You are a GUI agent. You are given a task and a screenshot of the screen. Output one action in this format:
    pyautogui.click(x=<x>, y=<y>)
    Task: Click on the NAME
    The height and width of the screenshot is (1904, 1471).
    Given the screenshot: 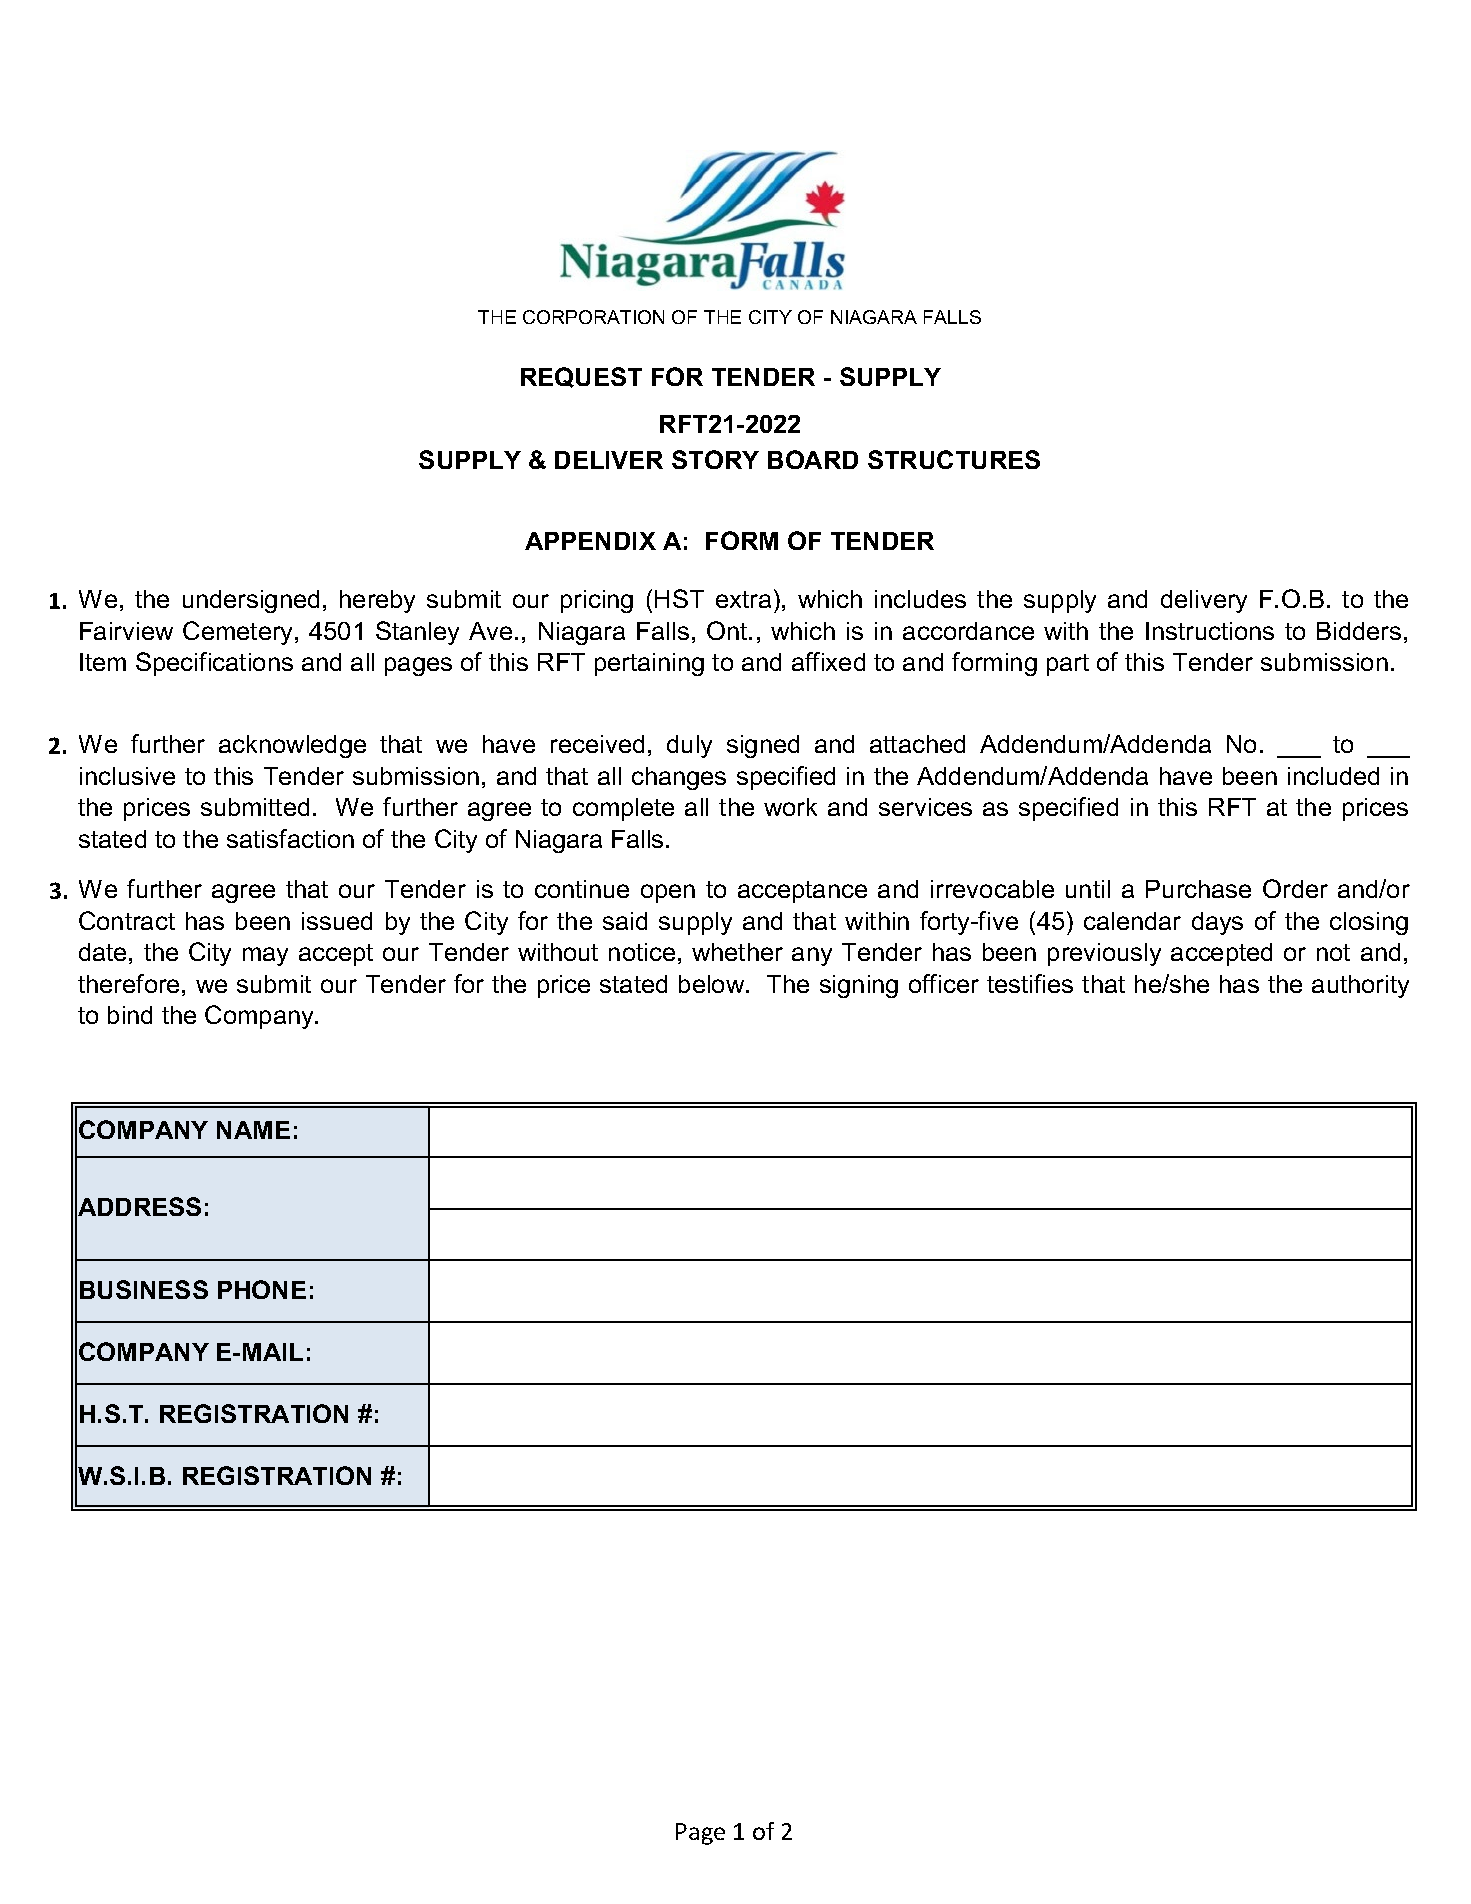 What is the action you would take?
    pyautogui.click(x=253, y=1130)
